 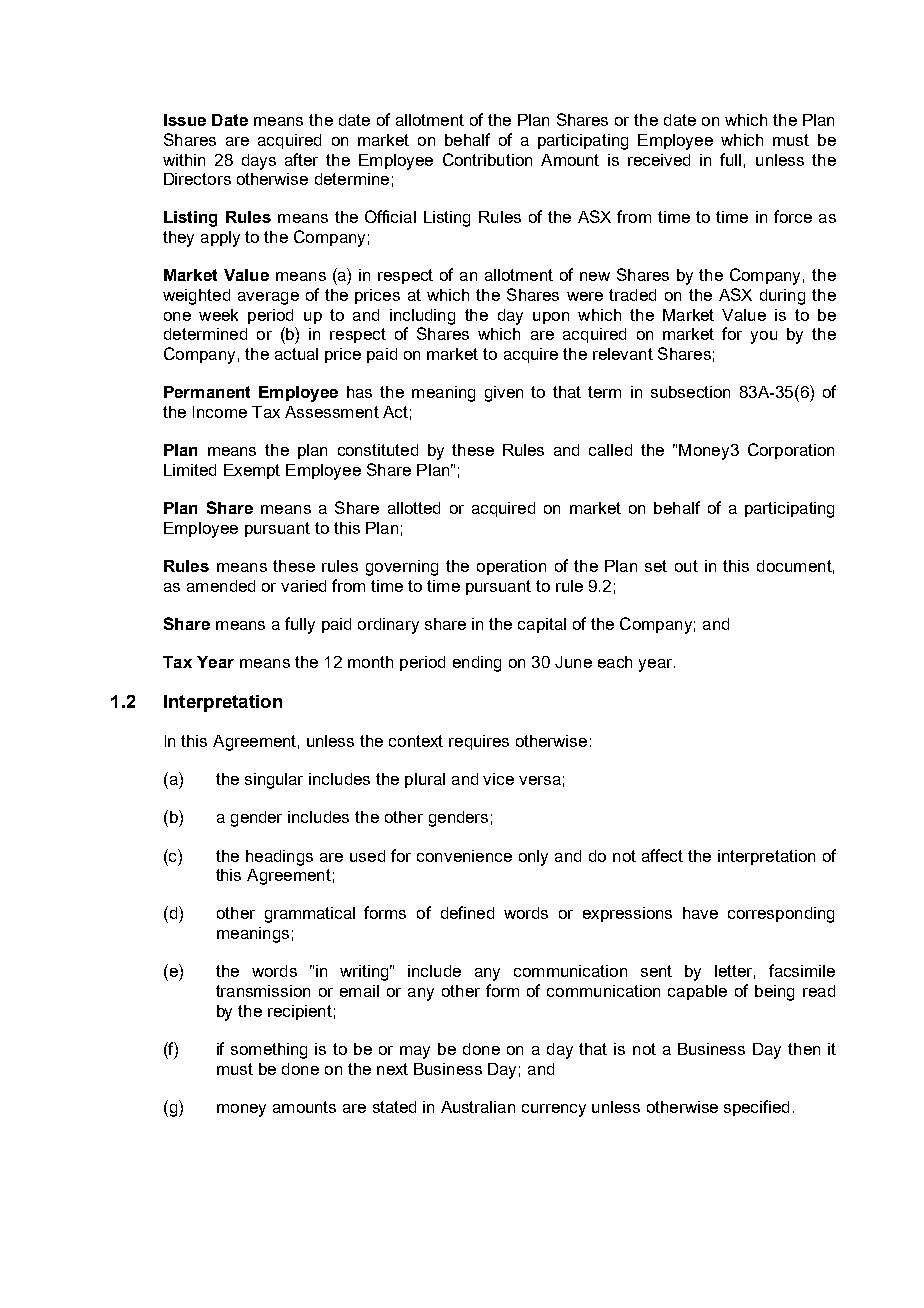 I want to click on something, so click(x=269, y=1051).
